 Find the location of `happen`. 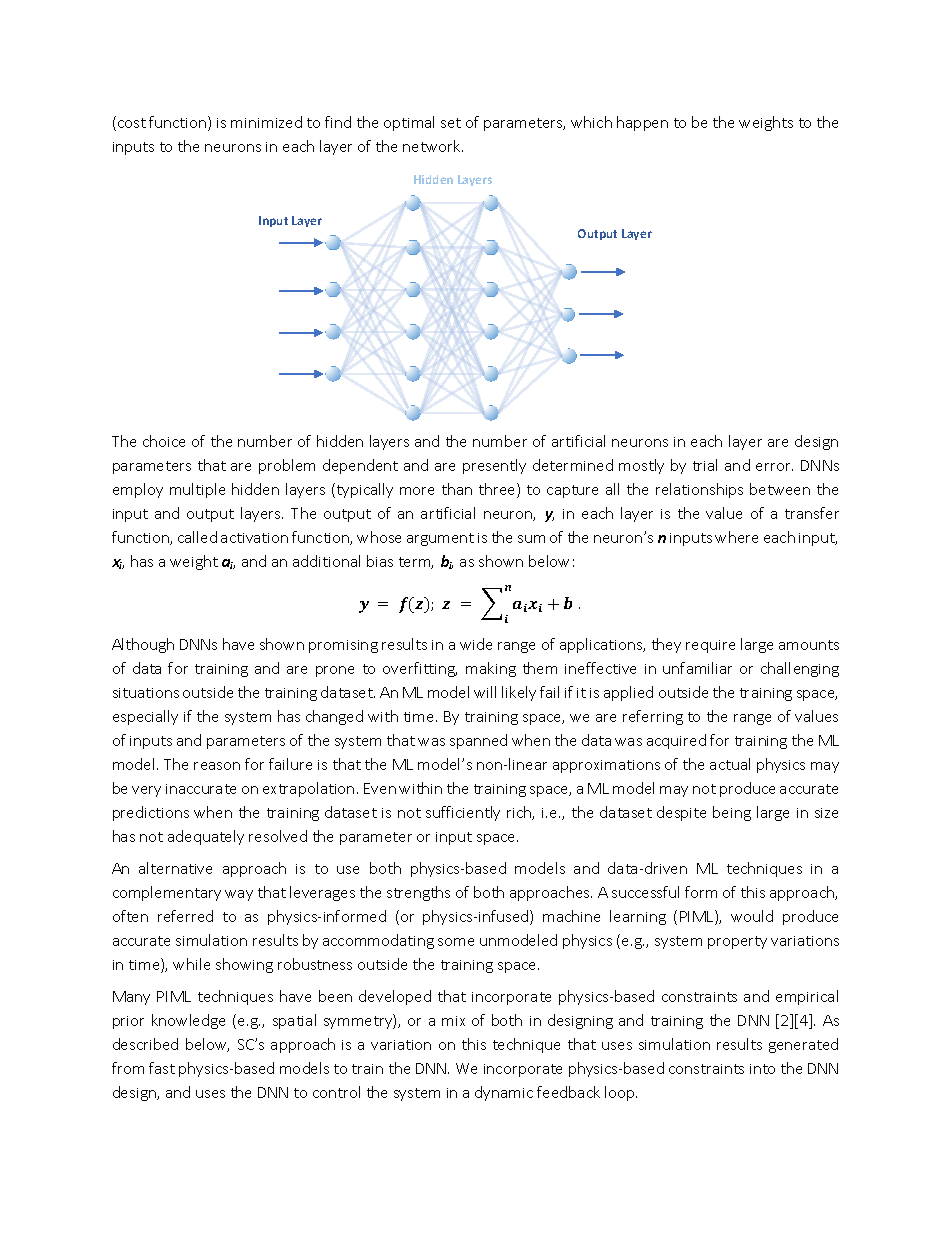

happen is located at coordinates (642, 123).
